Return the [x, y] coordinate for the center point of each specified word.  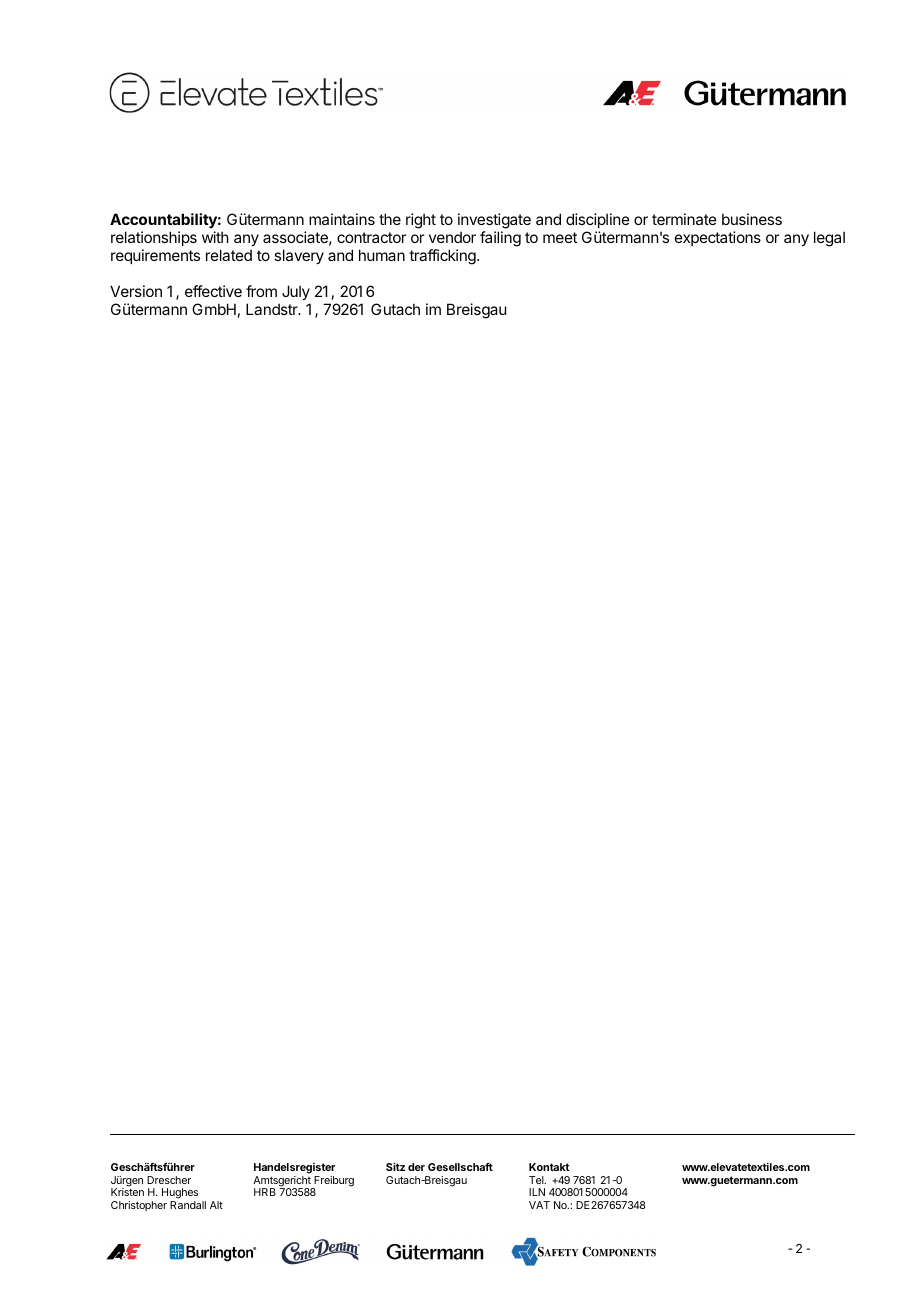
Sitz [395, 1166]
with [215, 237]
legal [829, 239]
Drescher [169, 1180]
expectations [718, 238]
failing [500, 239]
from [261, 291]
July [296, 292]
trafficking [443, 257]
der [416, 1167]
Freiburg [333, 1182]
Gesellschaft [460, 1166]
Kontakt [549, 1167]
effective [213, 291]
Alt [216, 1205]
